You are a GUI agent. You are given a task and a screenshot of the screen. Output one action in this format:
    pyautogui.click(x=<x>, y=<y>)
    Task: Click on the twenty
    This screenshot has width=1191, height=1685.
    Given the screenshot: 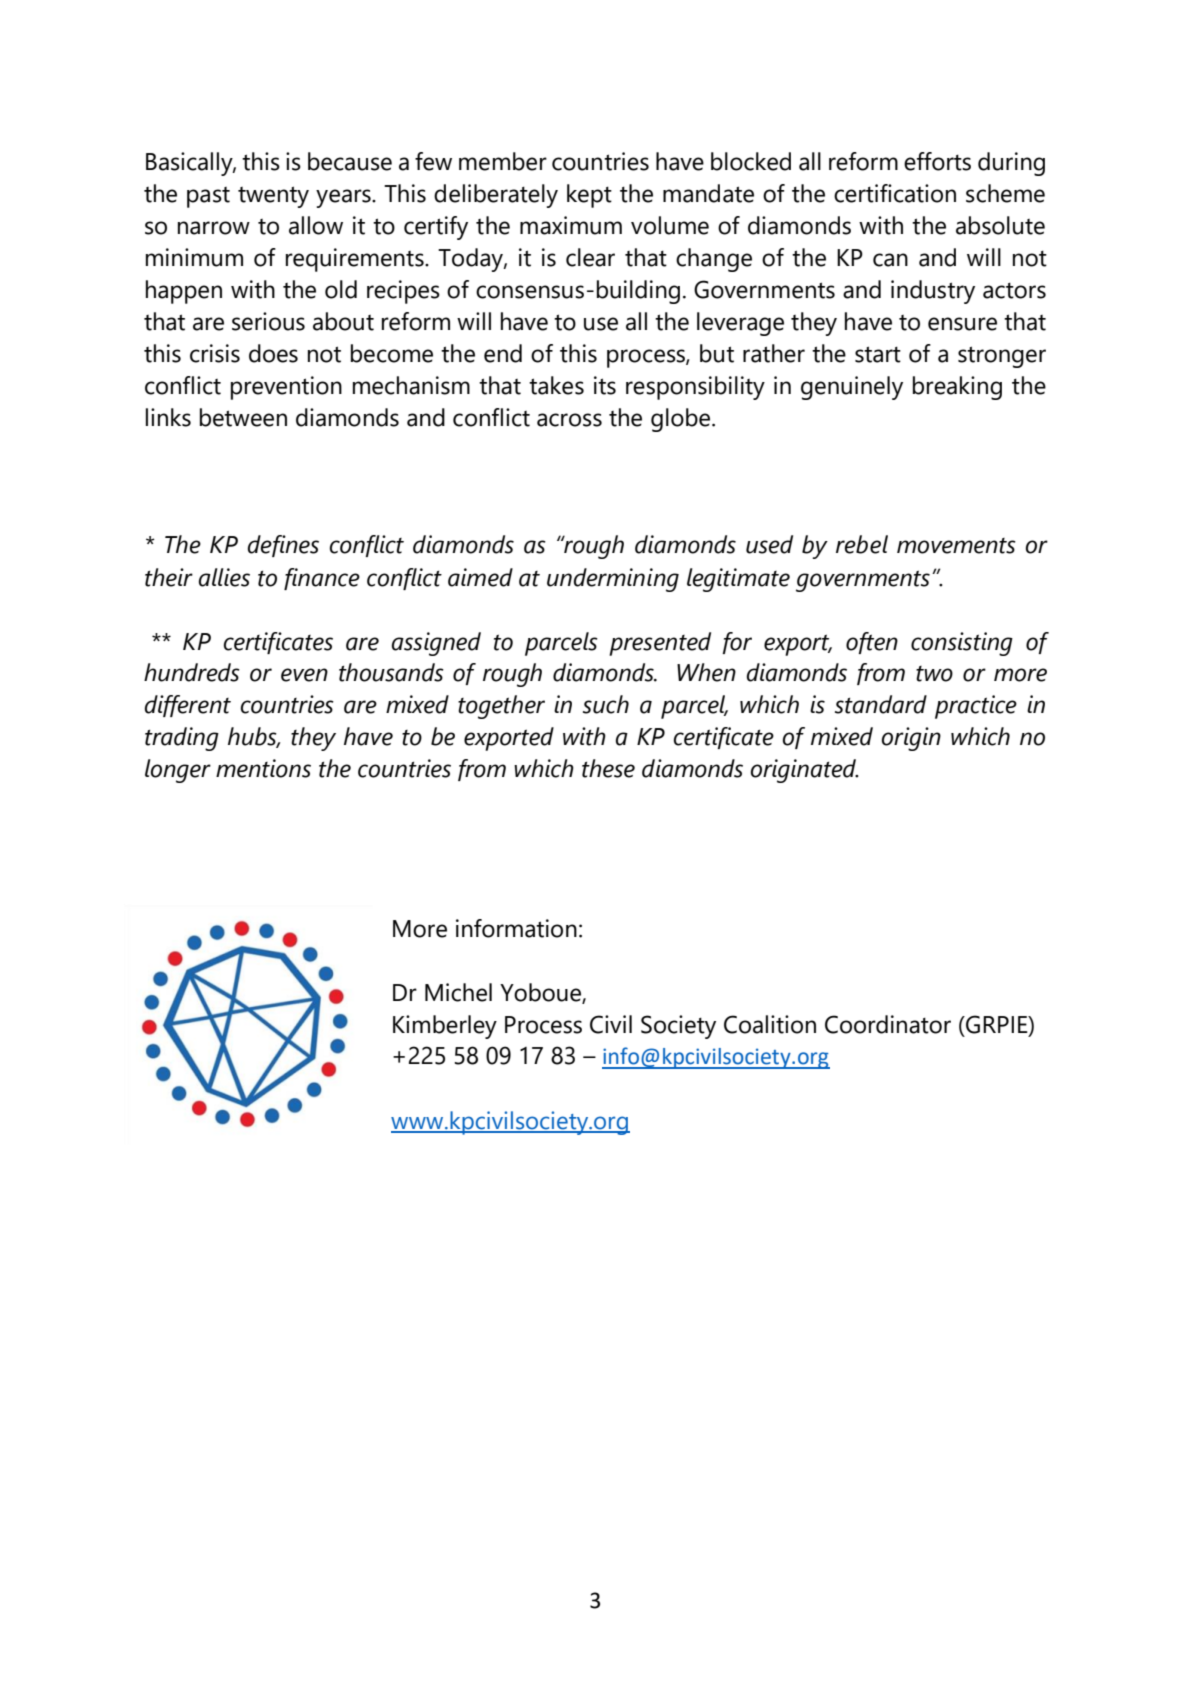 What is the action you would take?
    pyautogui.click(x=273, y=197)
